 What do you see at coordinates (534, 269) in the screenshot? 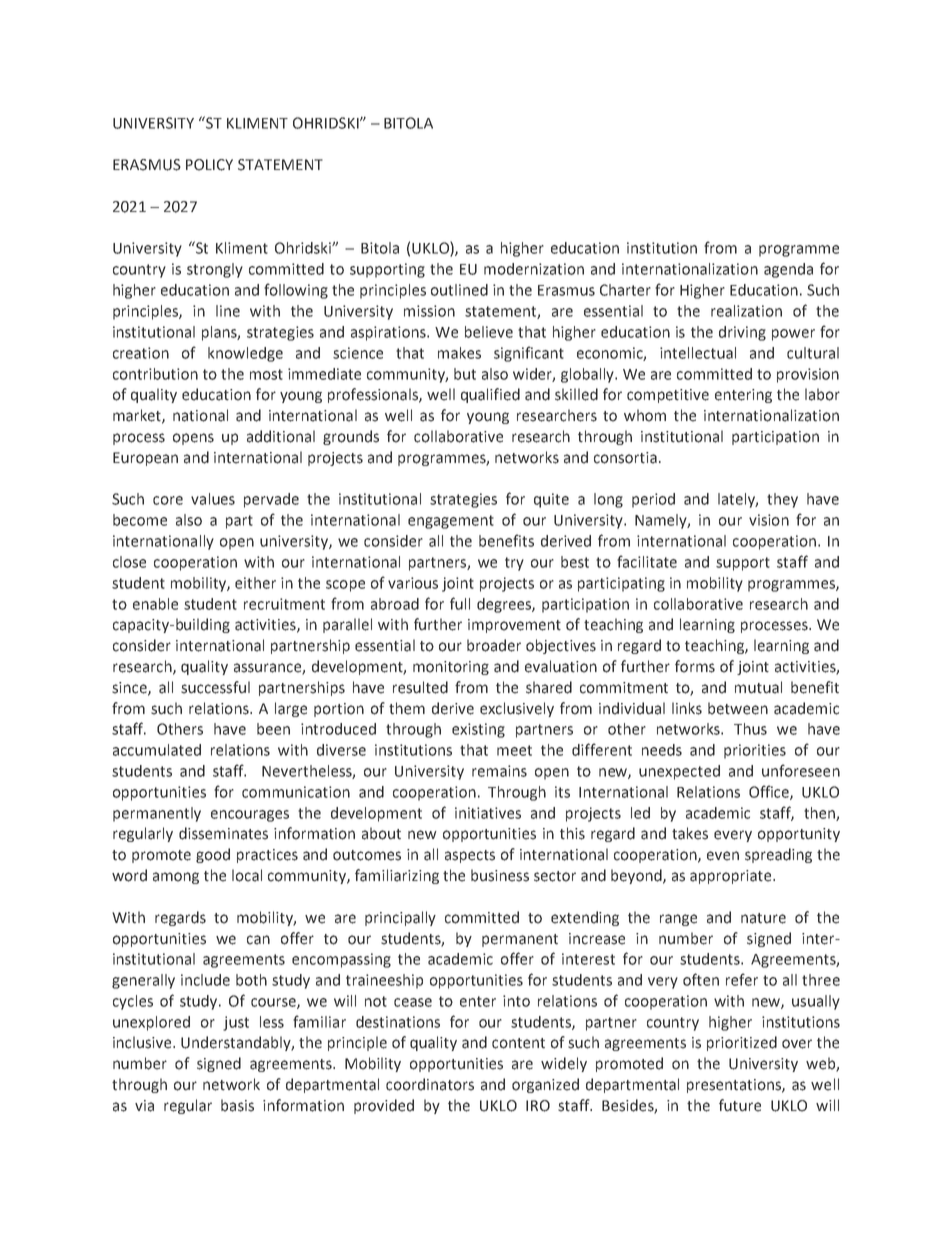
I see `modernization` at bounding box center [534, 269].
